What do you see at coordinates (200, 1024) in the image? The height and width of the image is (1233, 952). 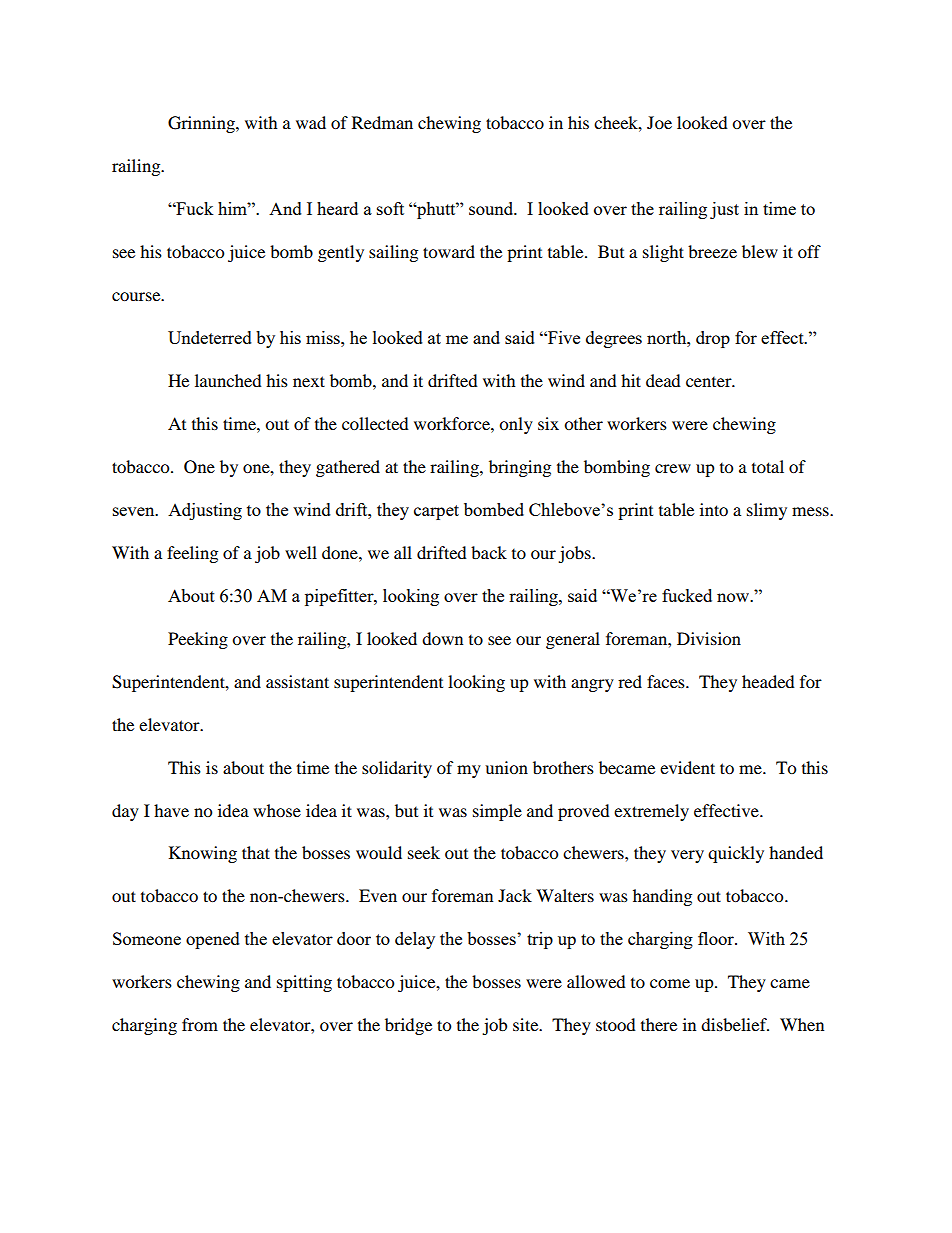 I see `from` at bounding box center [200, 1024].
